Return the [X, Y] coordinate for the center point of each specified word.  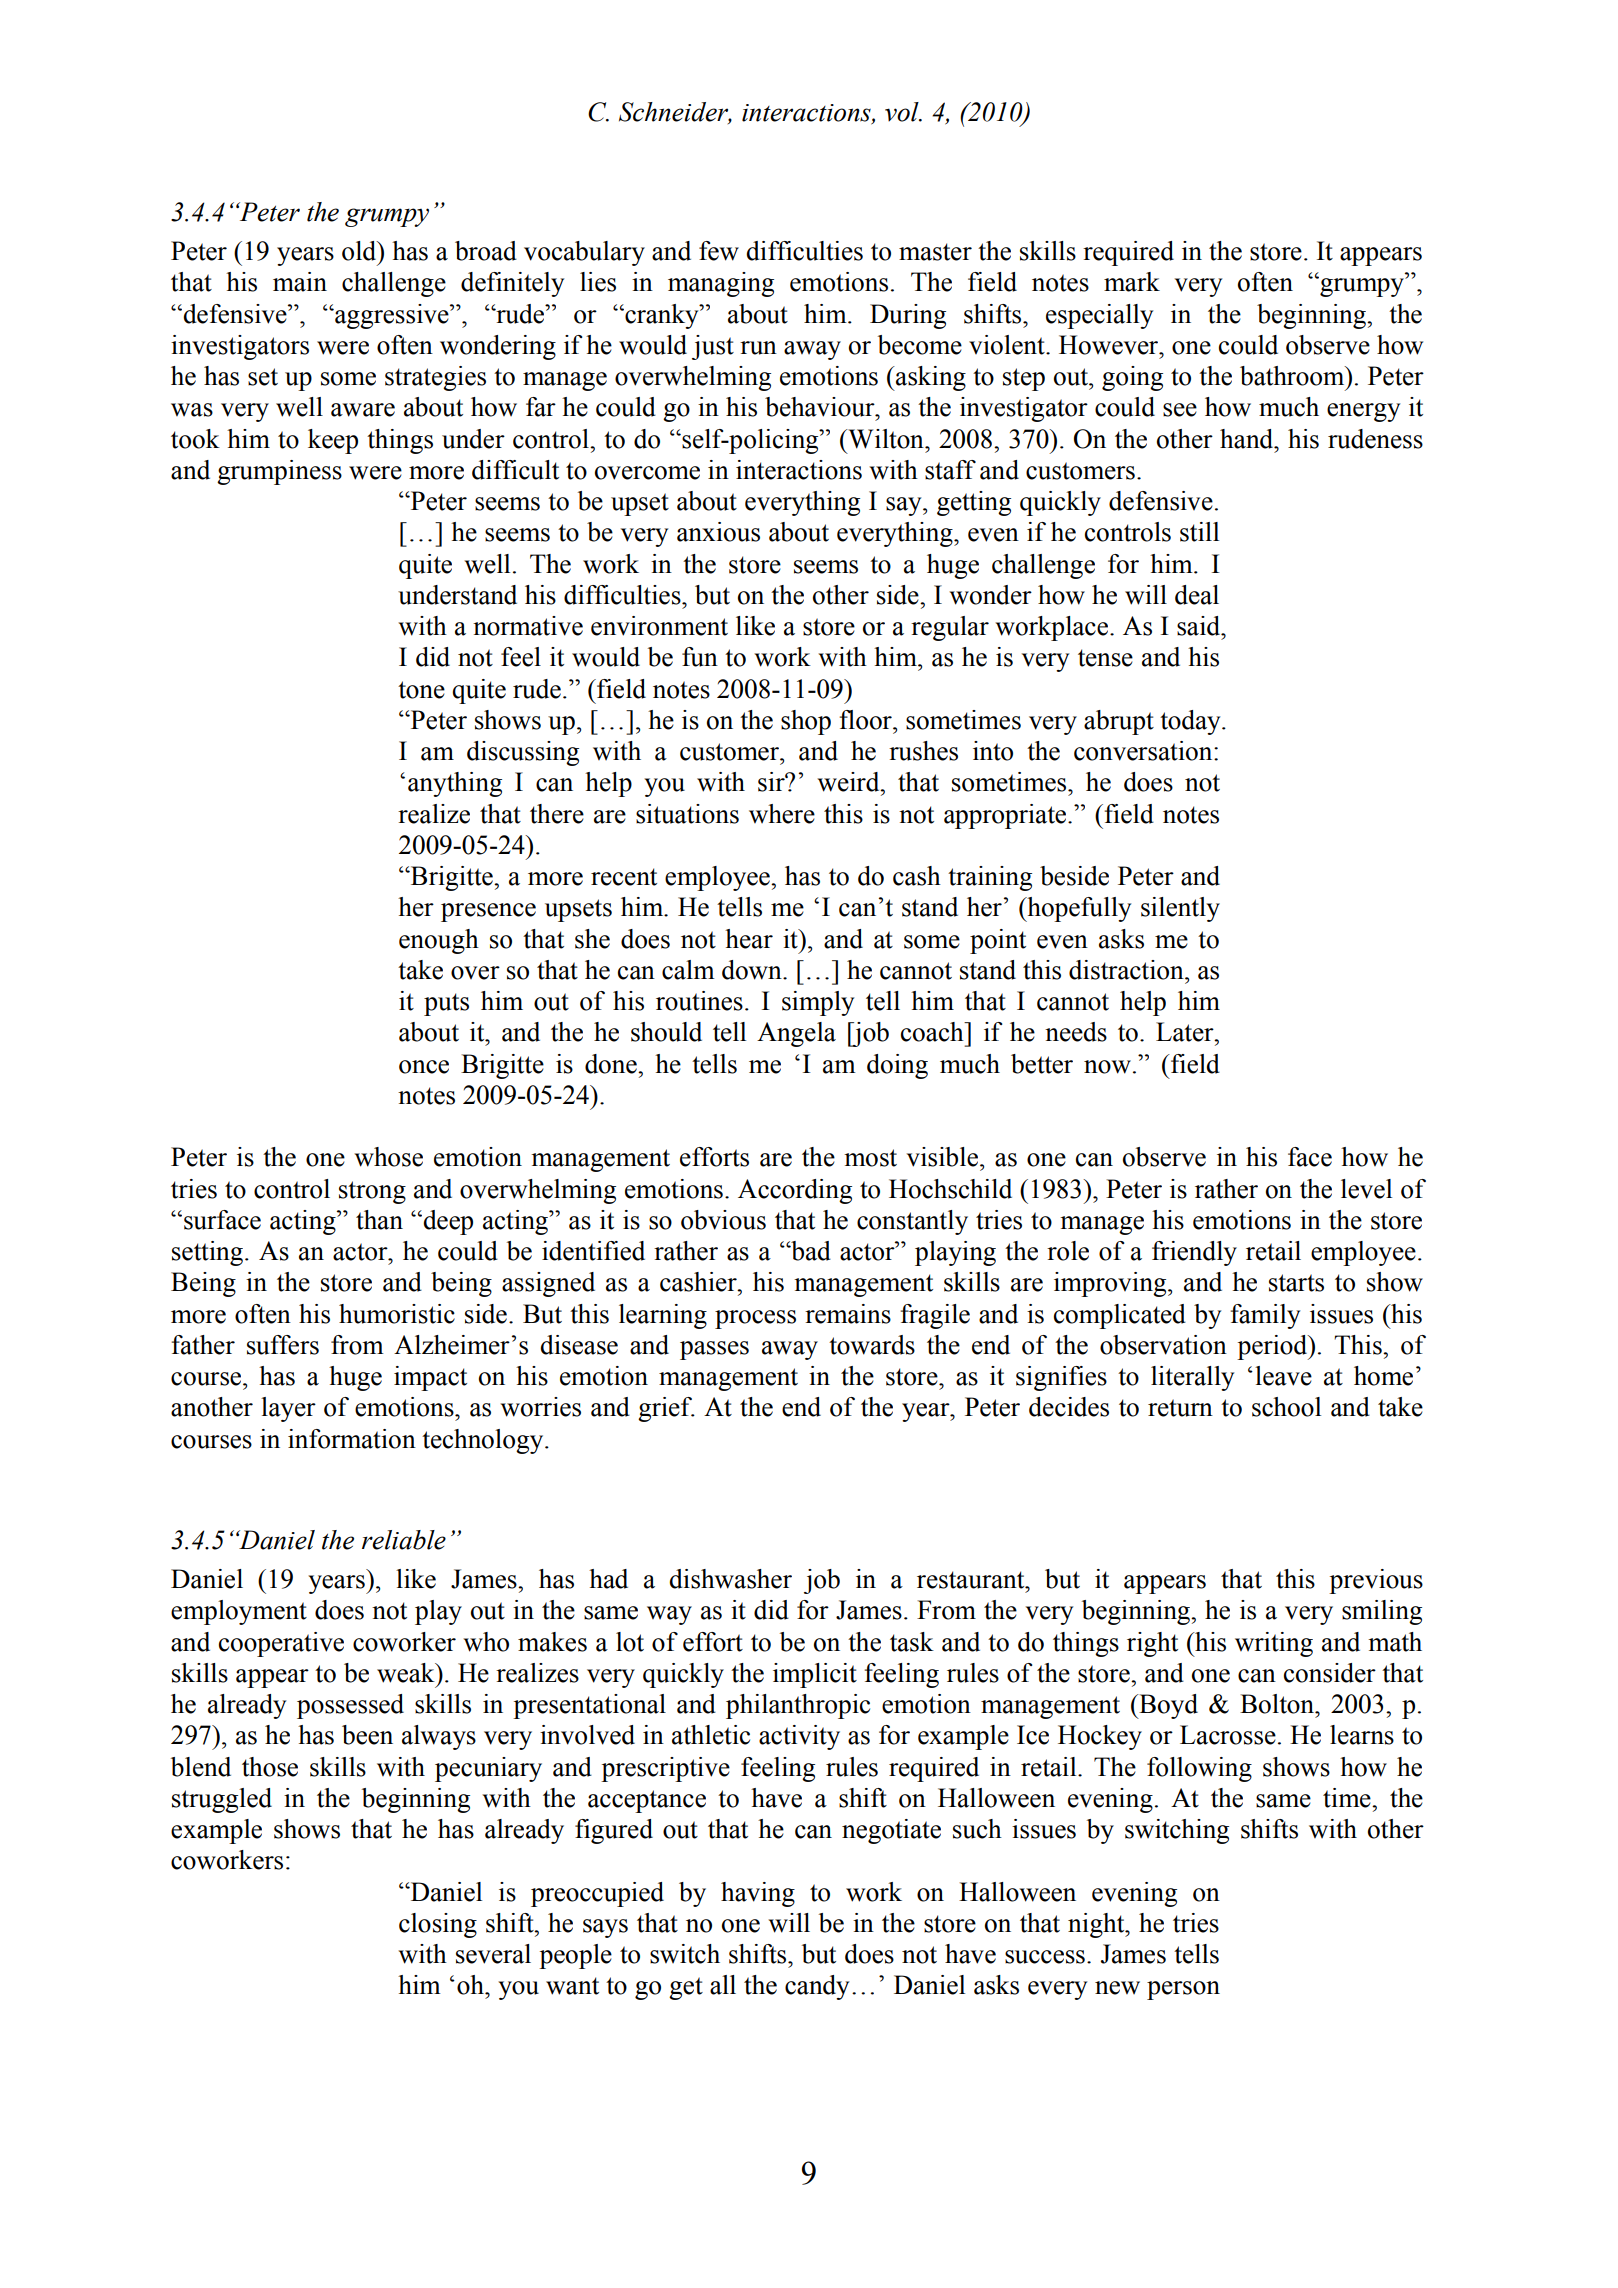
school [1286, 1407]
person [1183, 1990]
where [782, 814]
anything [455, 784]
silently [1180, 909]
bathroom [1293, 376]
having [758, 1894]
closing [438, 1925]
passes [714, 1350]
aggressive [392, 316]
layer [288, 1409]
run [758, 348]
